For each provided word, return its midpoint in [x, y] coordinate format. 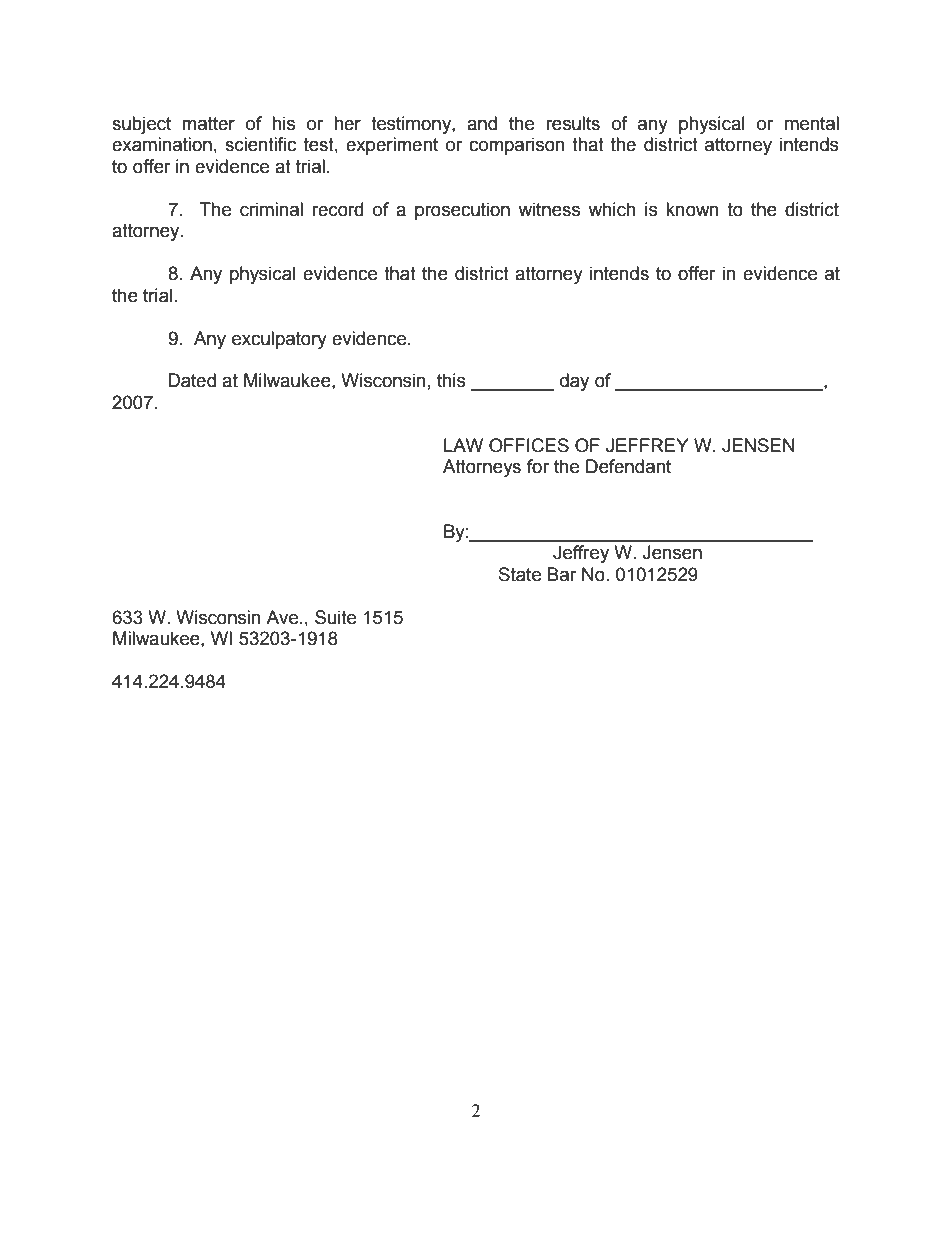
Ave [282, 617]
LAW [463, 445]
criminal [271, 209]
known [692, 209]
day [574, 382]
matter [208, 124]
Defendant [628, 466]
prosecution [462, 211]
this [451, 380]
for [538, 466]
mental [812, 123]
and [482, 123]
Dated [192, 380]
